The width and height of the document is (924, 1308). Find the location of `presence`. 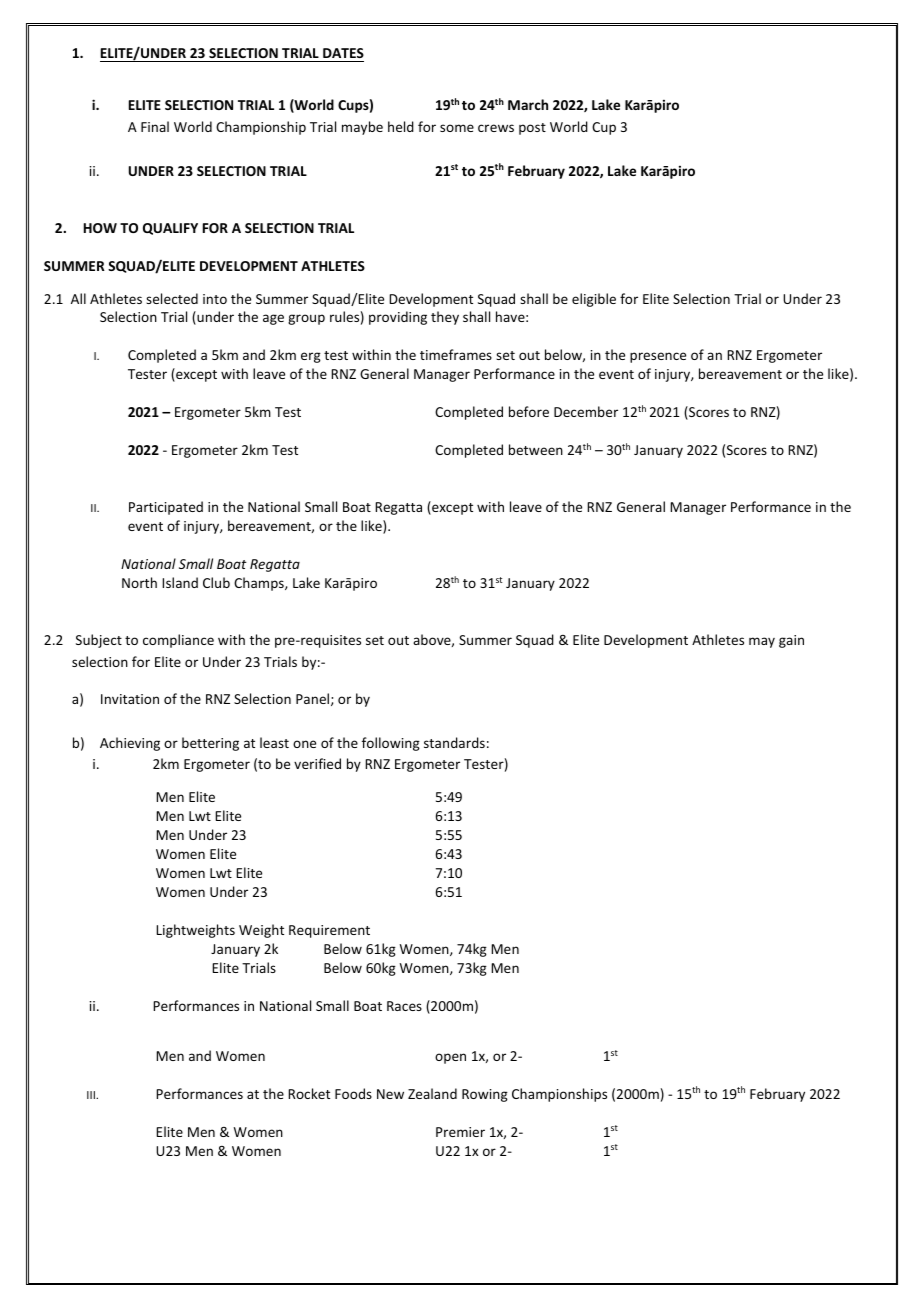

presence is located at coordinates (658, 357).
